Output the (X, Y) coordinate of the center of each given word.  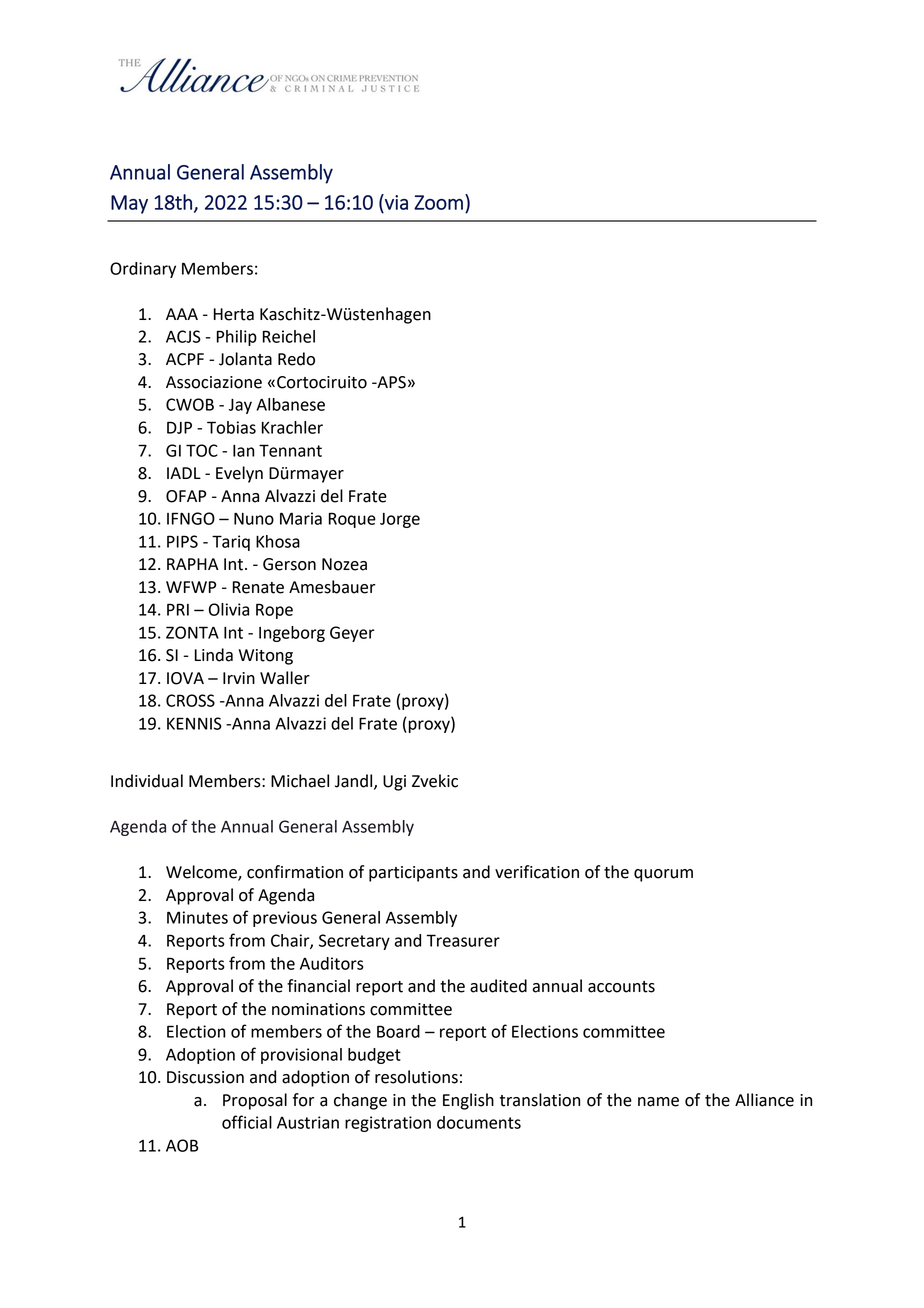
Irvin (239, 678)
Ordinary (143, 270)
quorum (663, 875)
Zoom (438, 202)
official (247, 1122)
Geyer (352, 634)
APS (390, 382)
